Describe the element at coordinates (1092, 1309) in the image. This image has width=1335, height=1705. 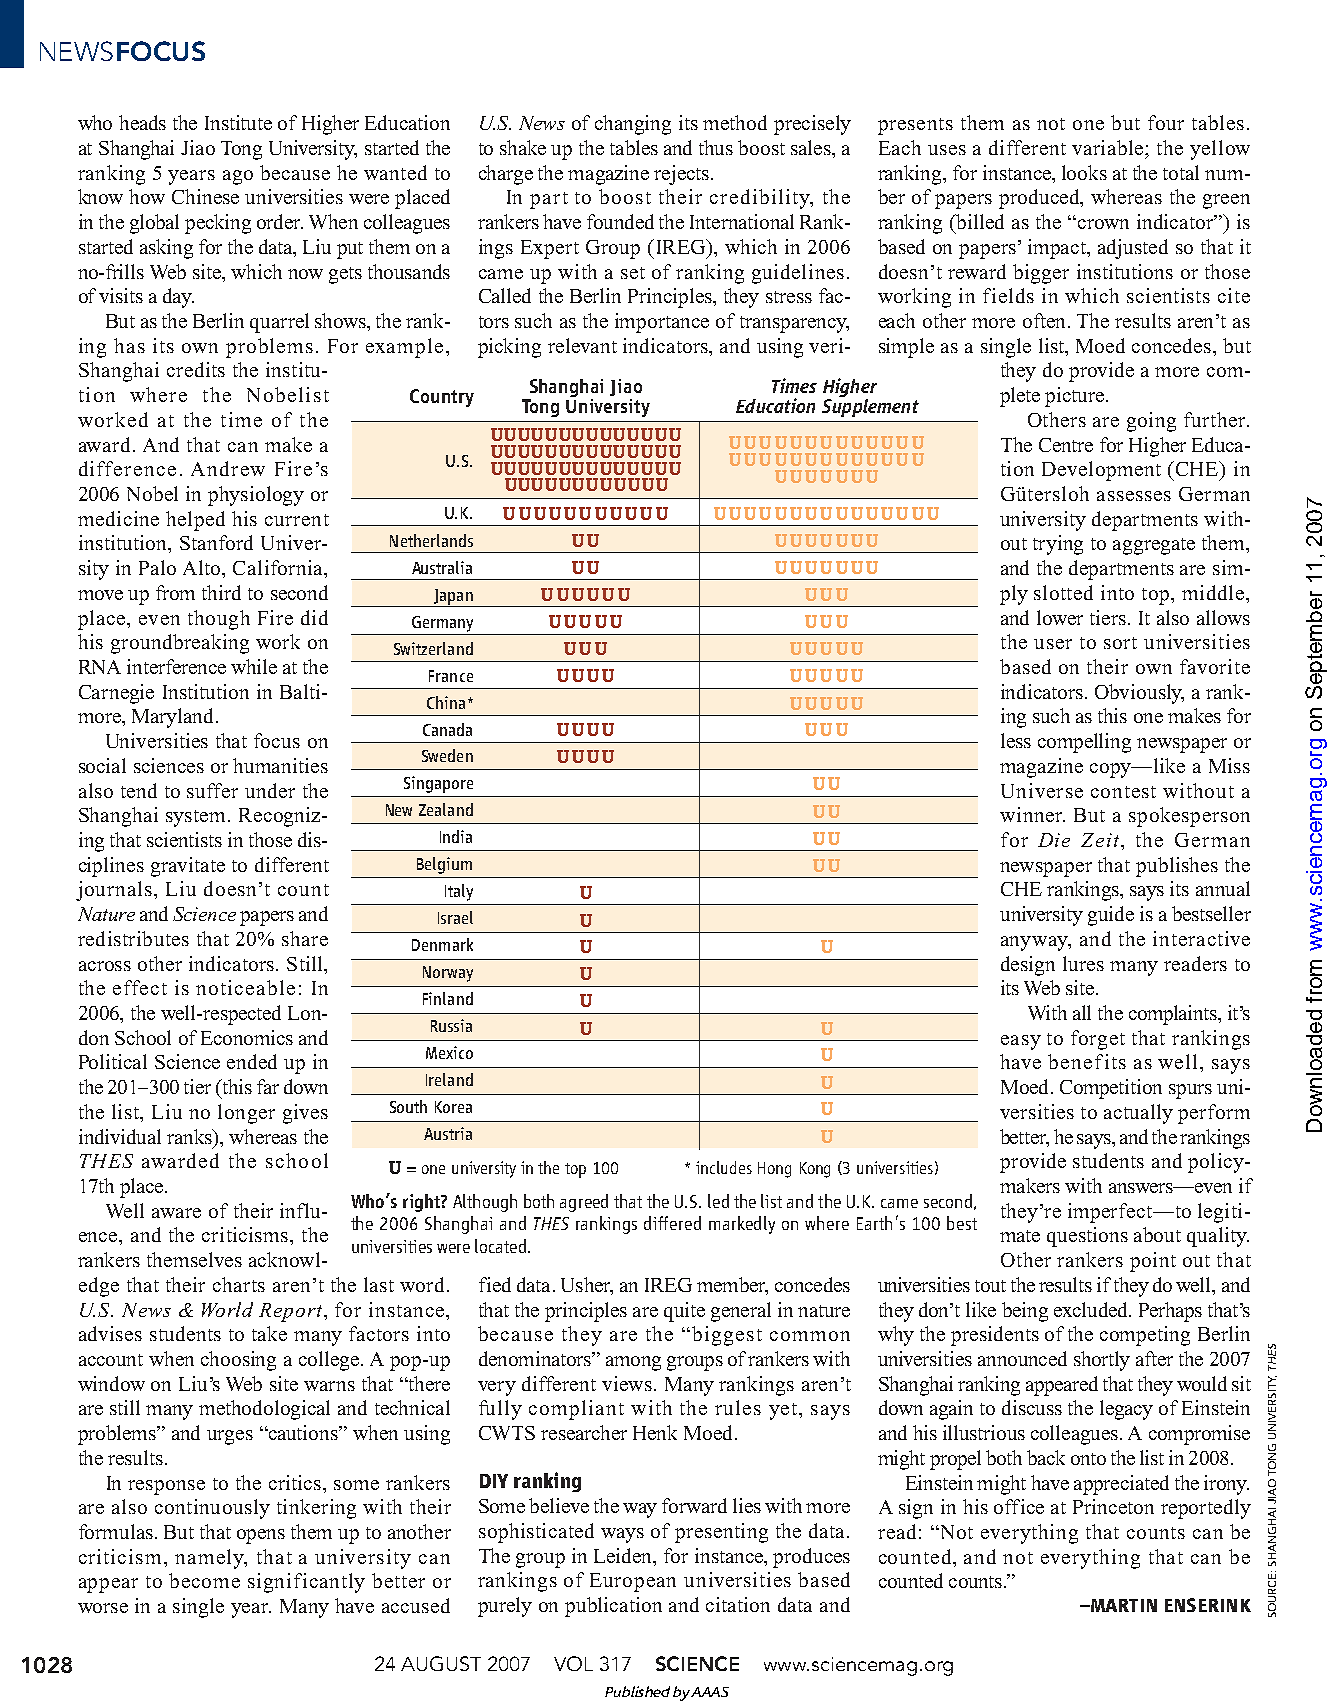
I see `excluded` at that location.
